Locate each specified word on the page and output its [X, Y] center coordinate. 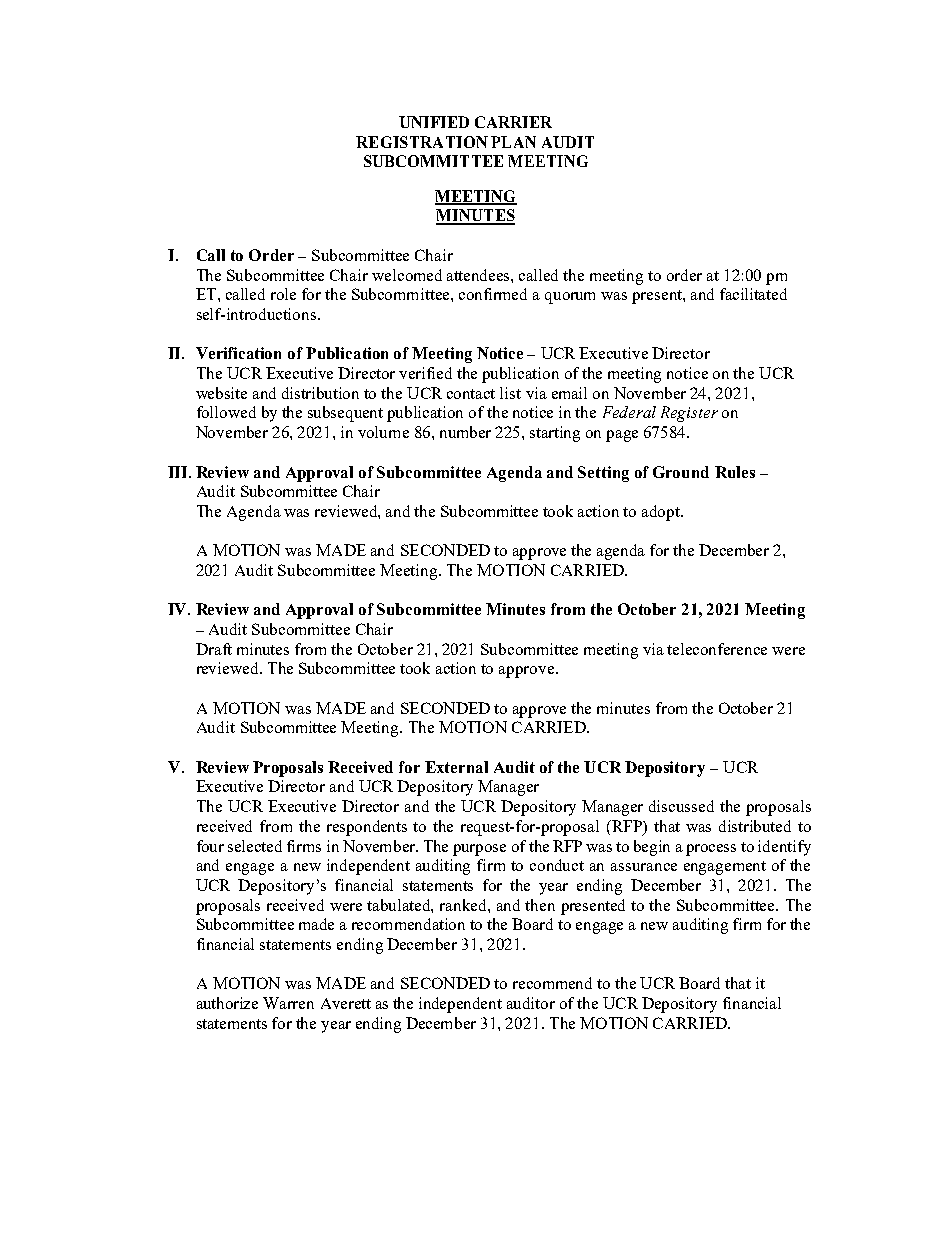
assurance [644, 867]
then [540, 905]
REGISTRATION [422, 142]
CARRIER [513, 122]
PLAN [513, 142]
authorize [227, 1003]
